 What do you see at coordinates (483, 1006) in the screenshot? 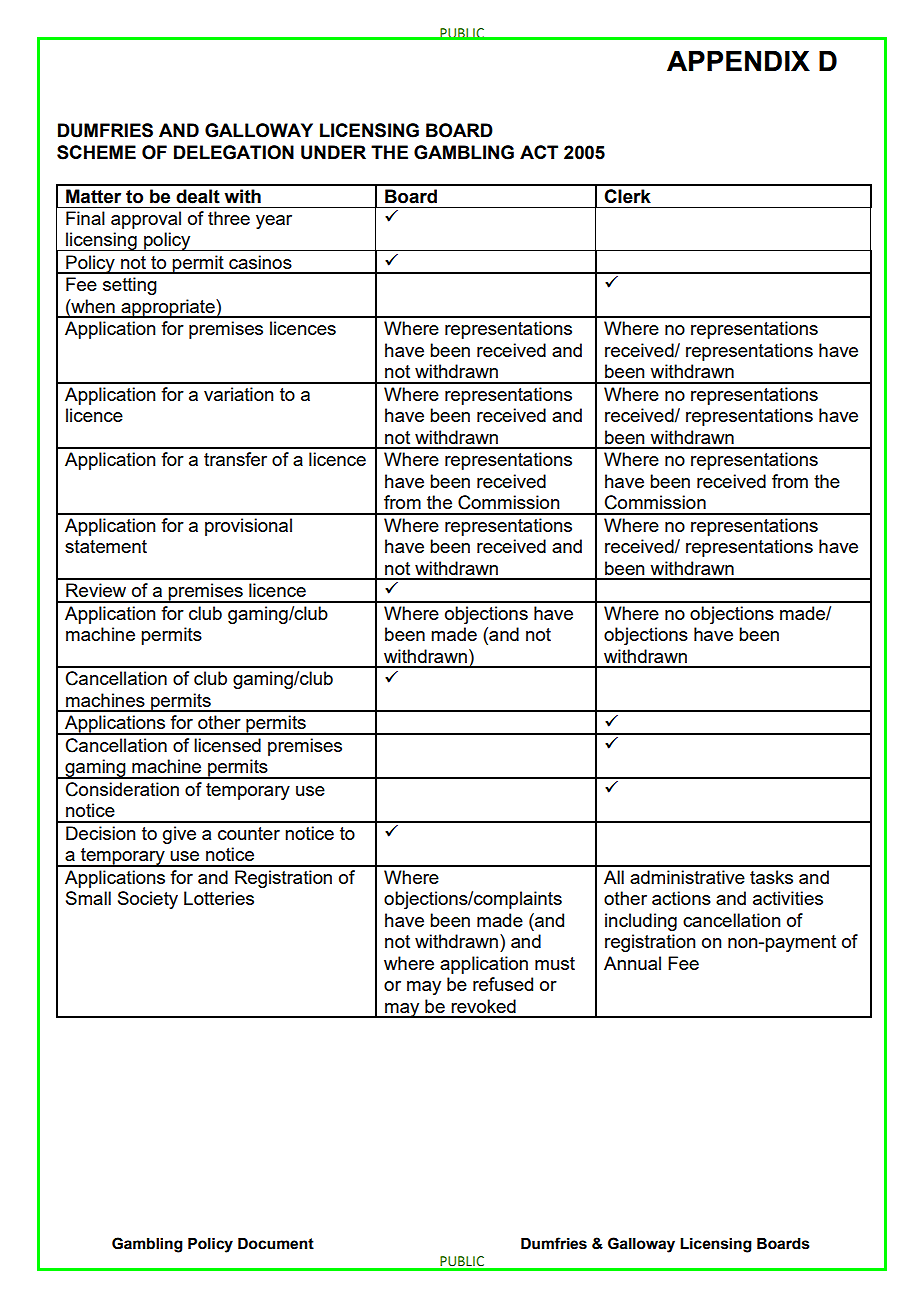
I see `revoked` at bounding box center [483, 1006].
